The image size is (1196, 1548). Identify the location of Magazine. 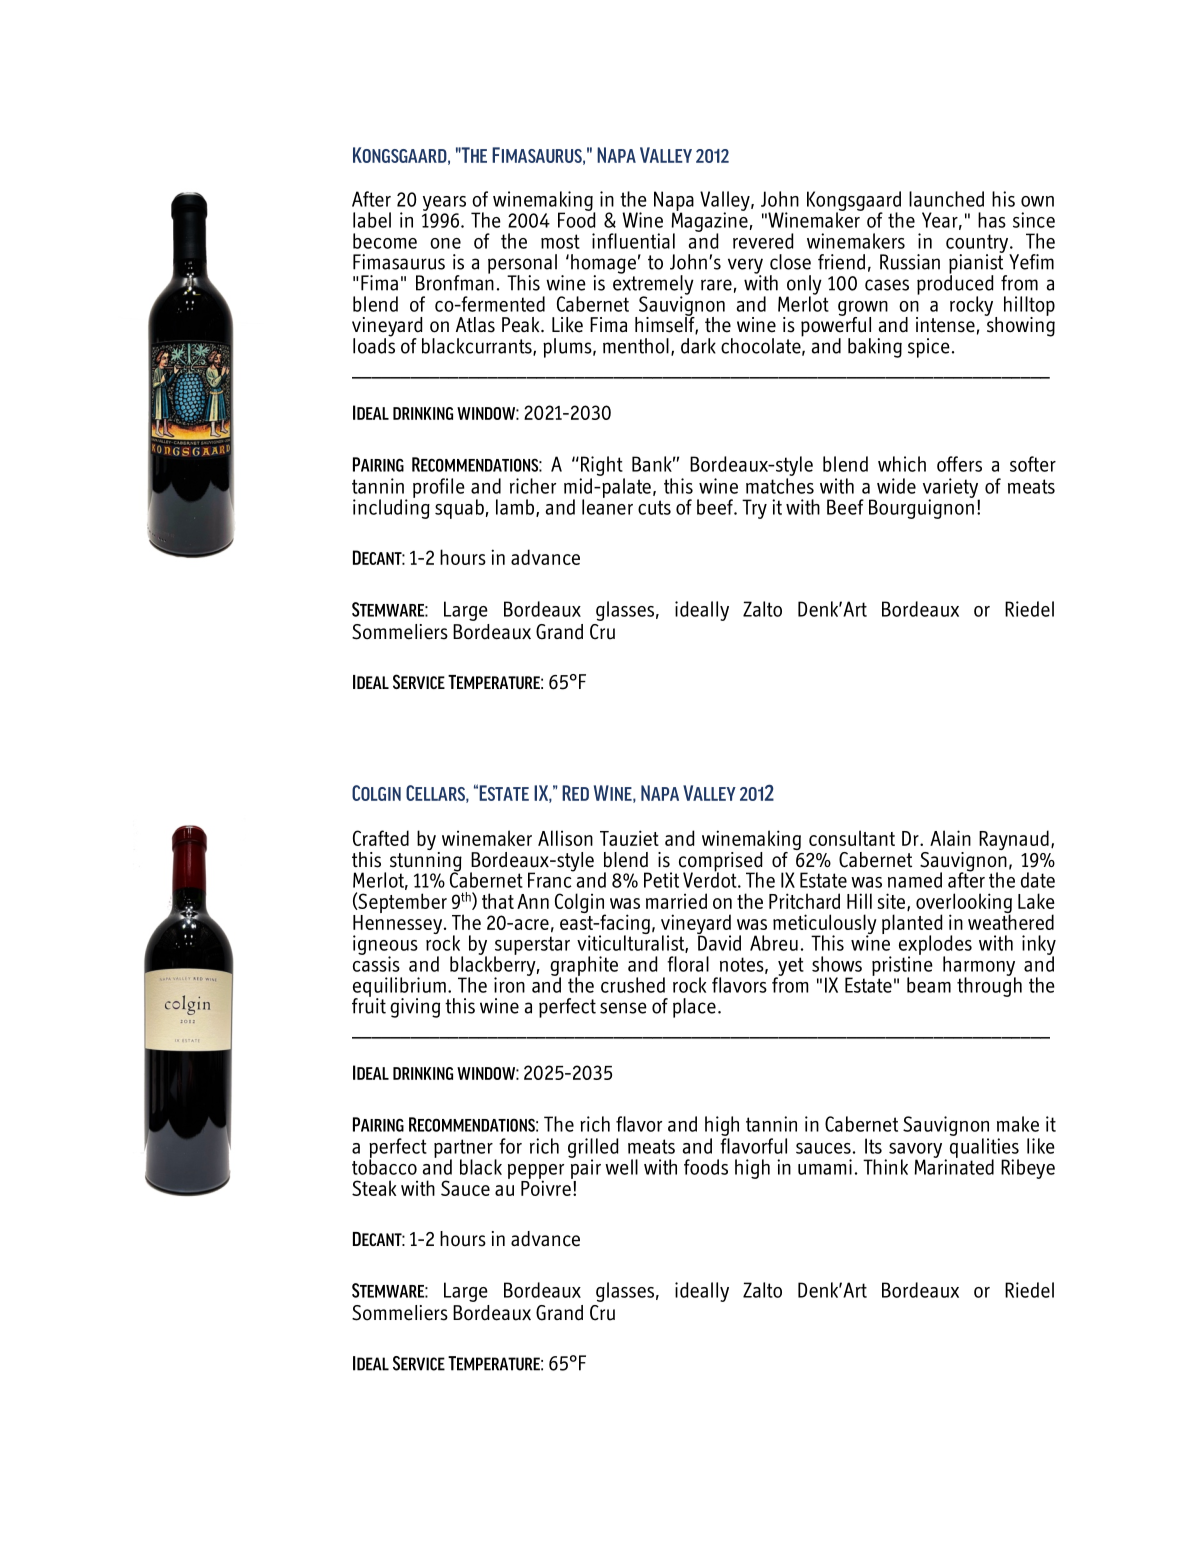
(709, 222).
